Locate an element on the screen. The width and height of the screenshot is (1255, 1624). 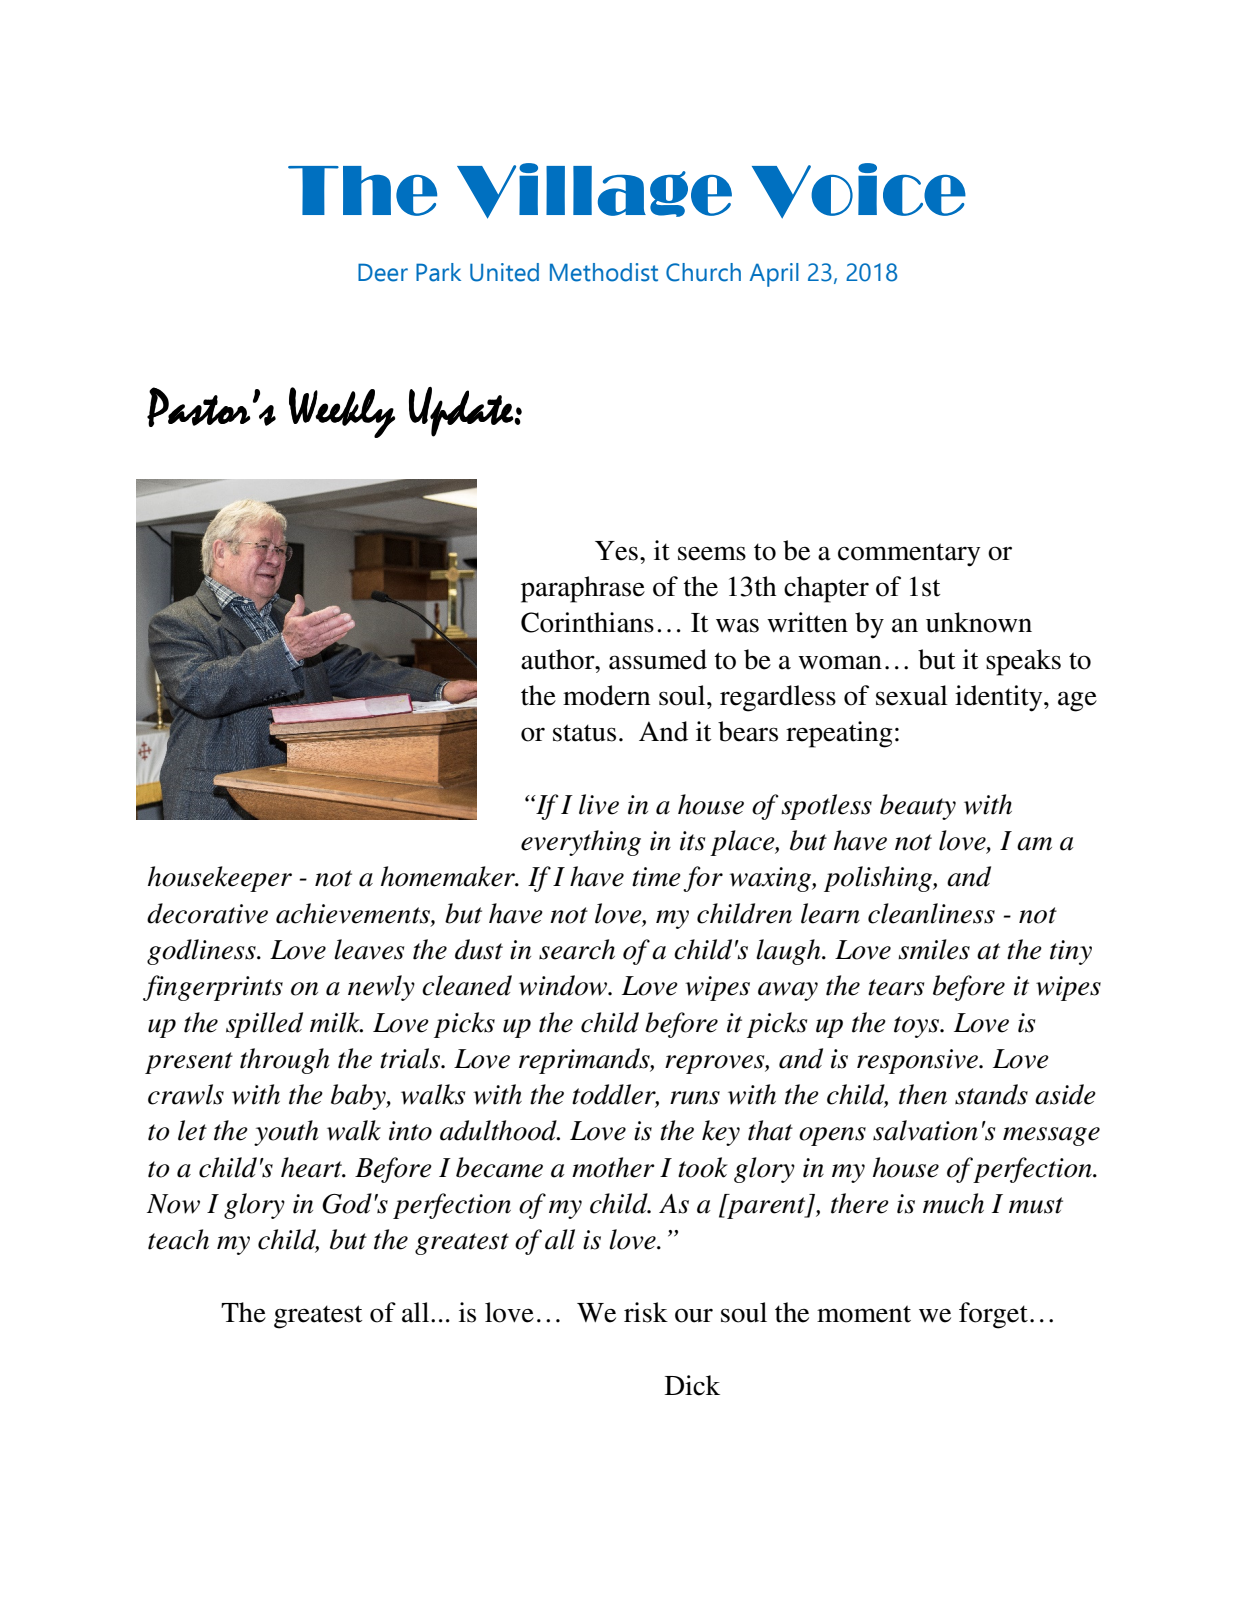
risk is located at coordinates (646, 1312).
